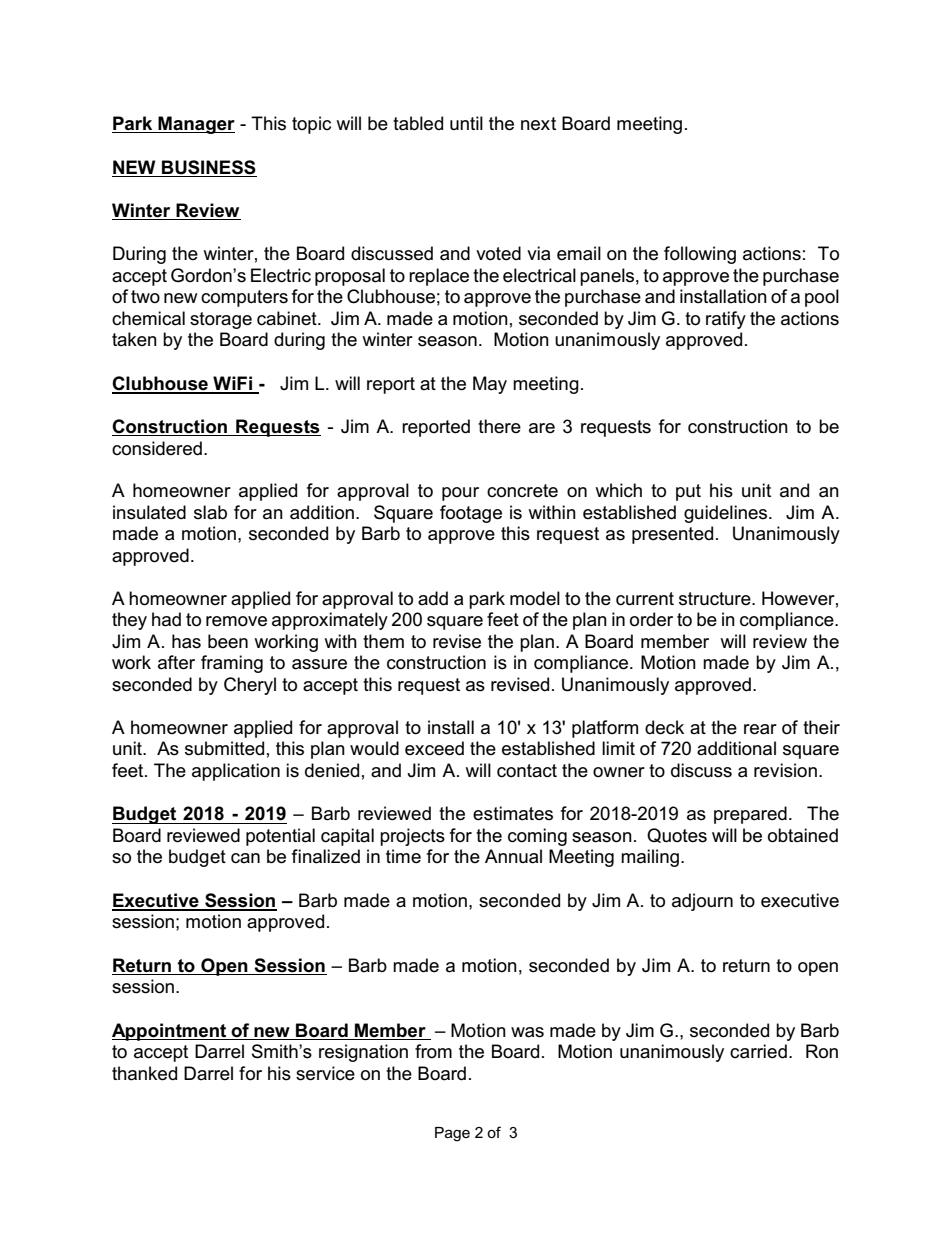 This image has height=1233, width=952. What do you see at coordinates (726, 320) in the image?
I see `ratify` at bounding box center [726, 320].
